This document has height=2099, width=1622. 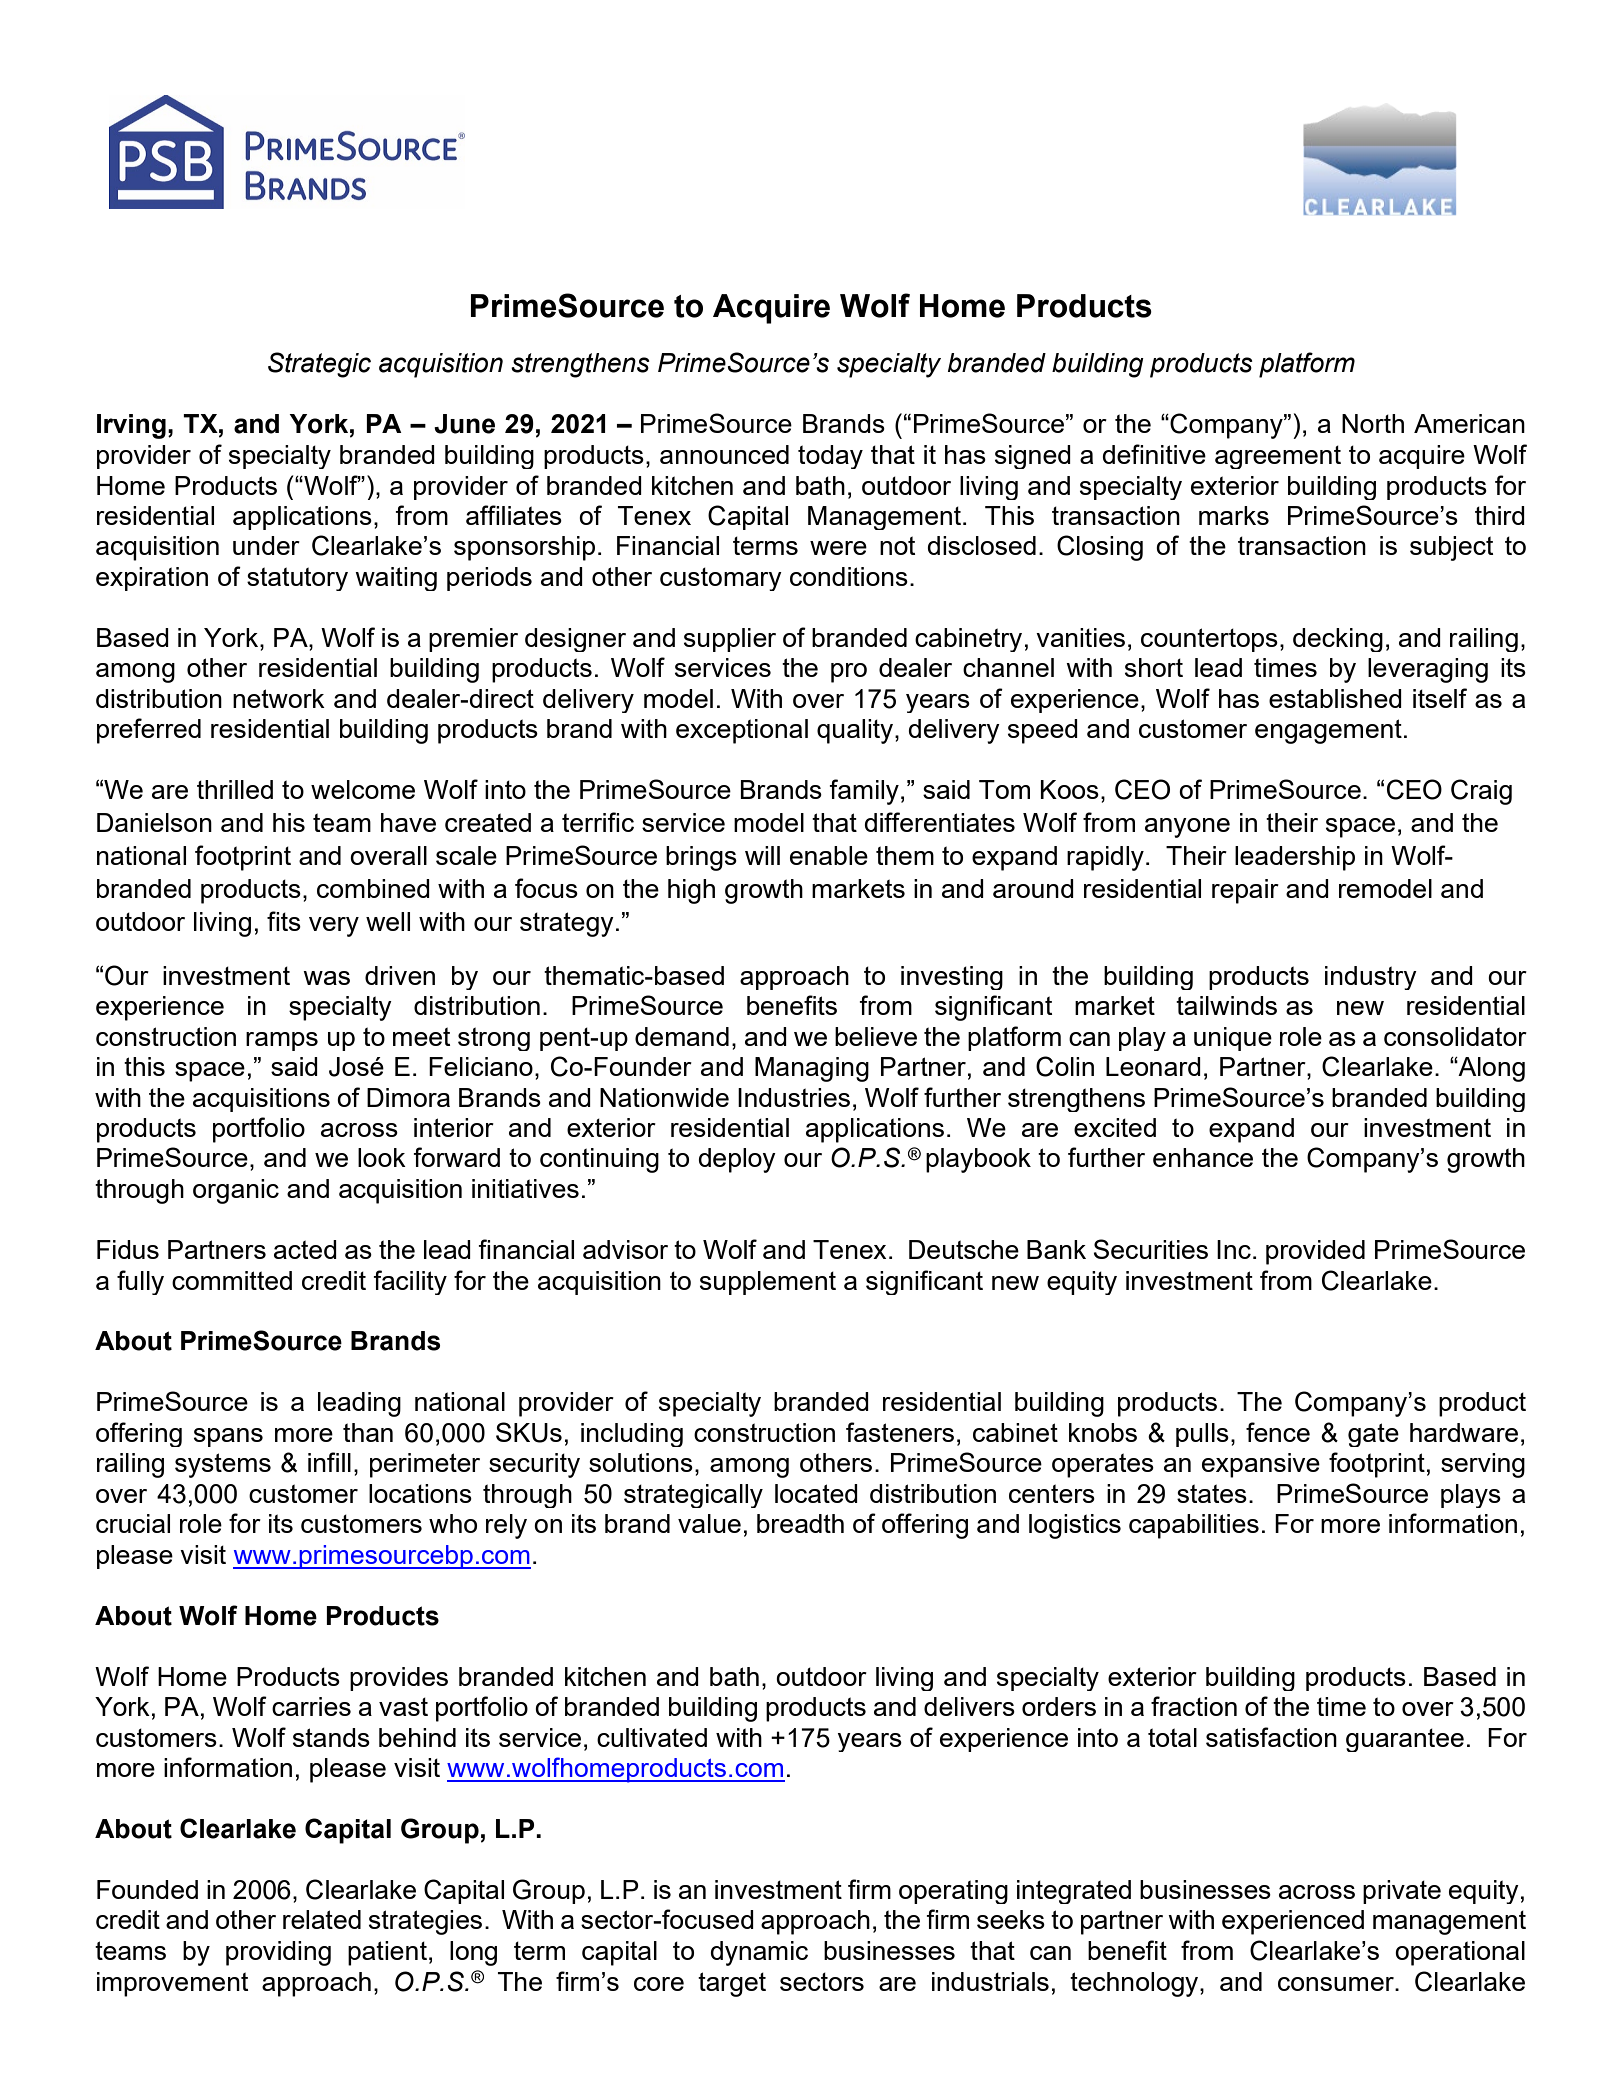 What do you see at coordinates (278, 1953) in the document?
I see `providing` at bounding box center [278, 1953].
